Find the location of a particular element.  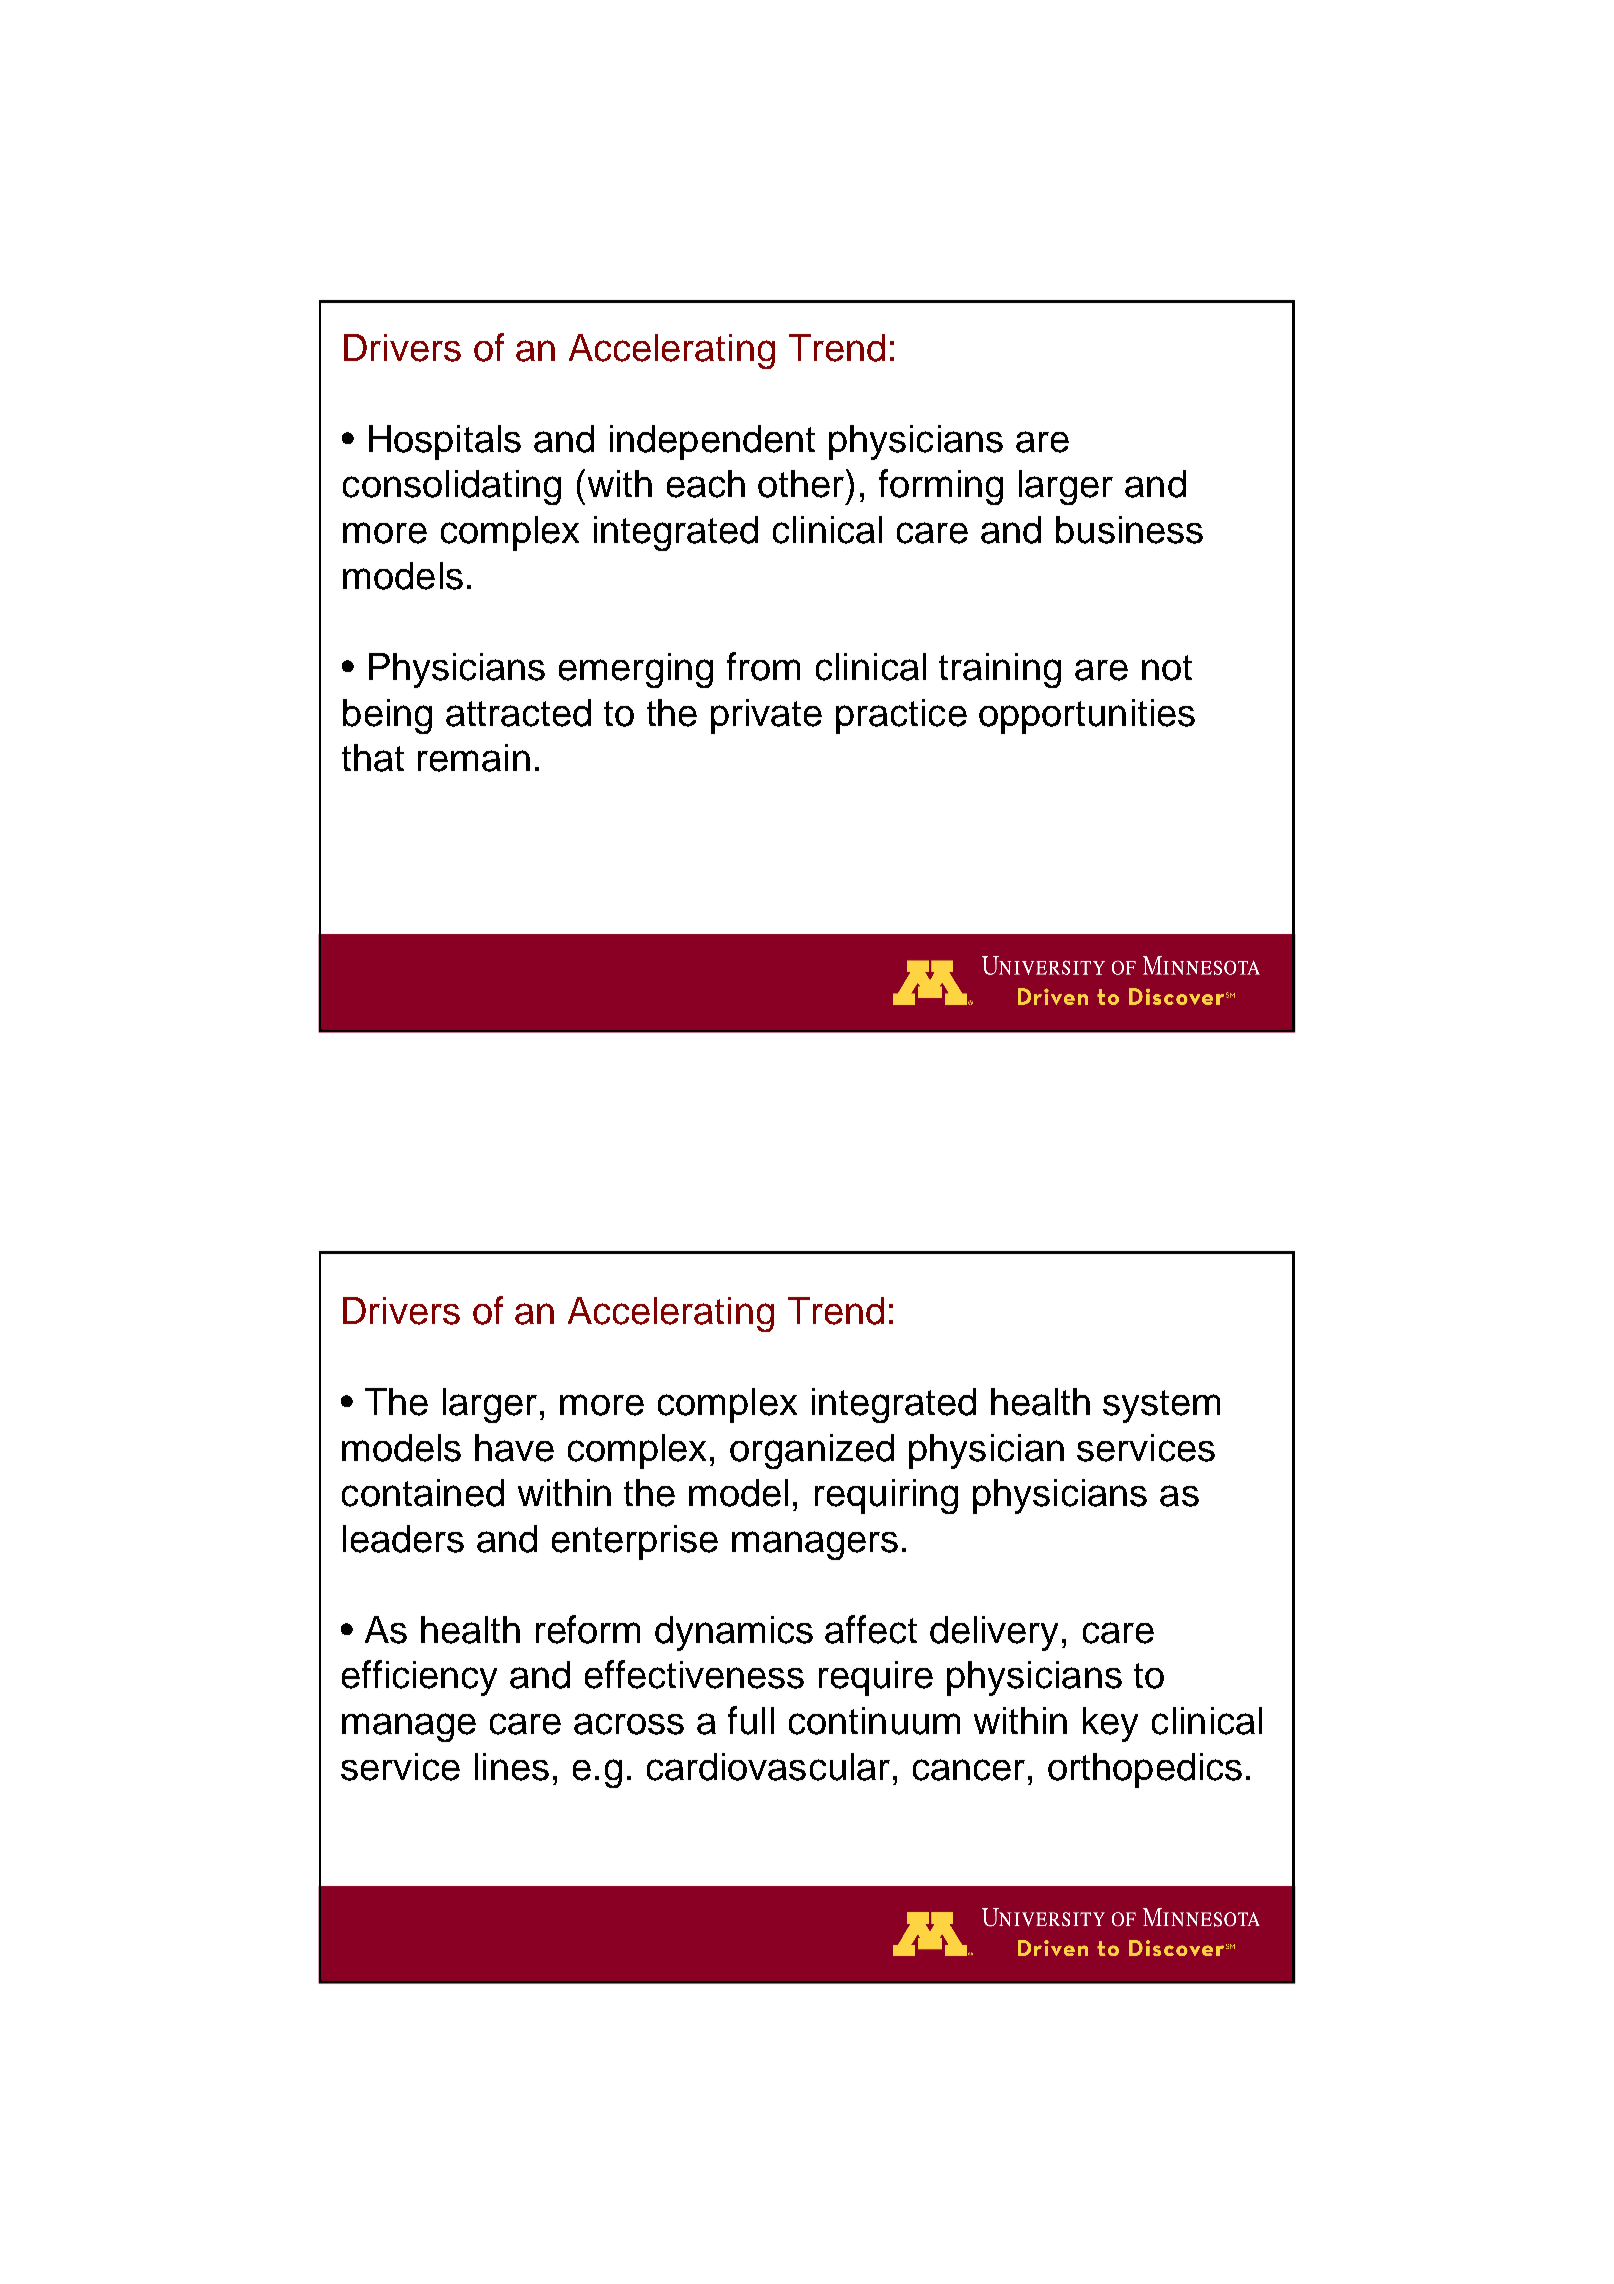

other is located at coordinates (802, 483).
